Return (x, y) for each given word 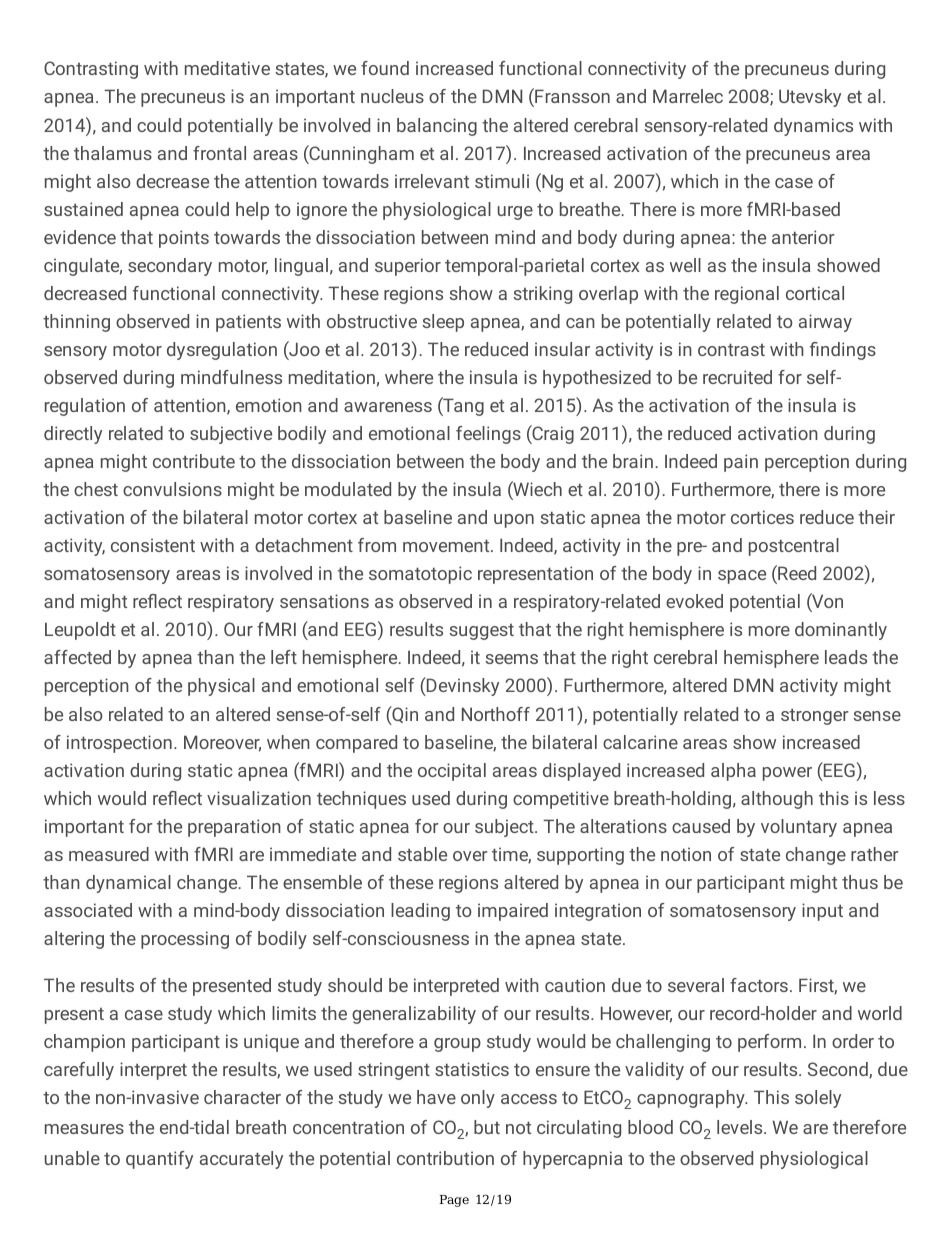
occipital (452, 772)
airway (825, 323)
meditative (227, 68)
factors (759, 985)
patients (248, 323)
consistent (153, 545)
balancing (437, 127)
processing (185, 940)
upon (514, 521)
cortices (762, 517)
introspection (119, 744)
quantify (159, 1160)
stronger (815, 716)
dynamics (813, 127)
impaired (513, 912)
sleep (443, 323)
